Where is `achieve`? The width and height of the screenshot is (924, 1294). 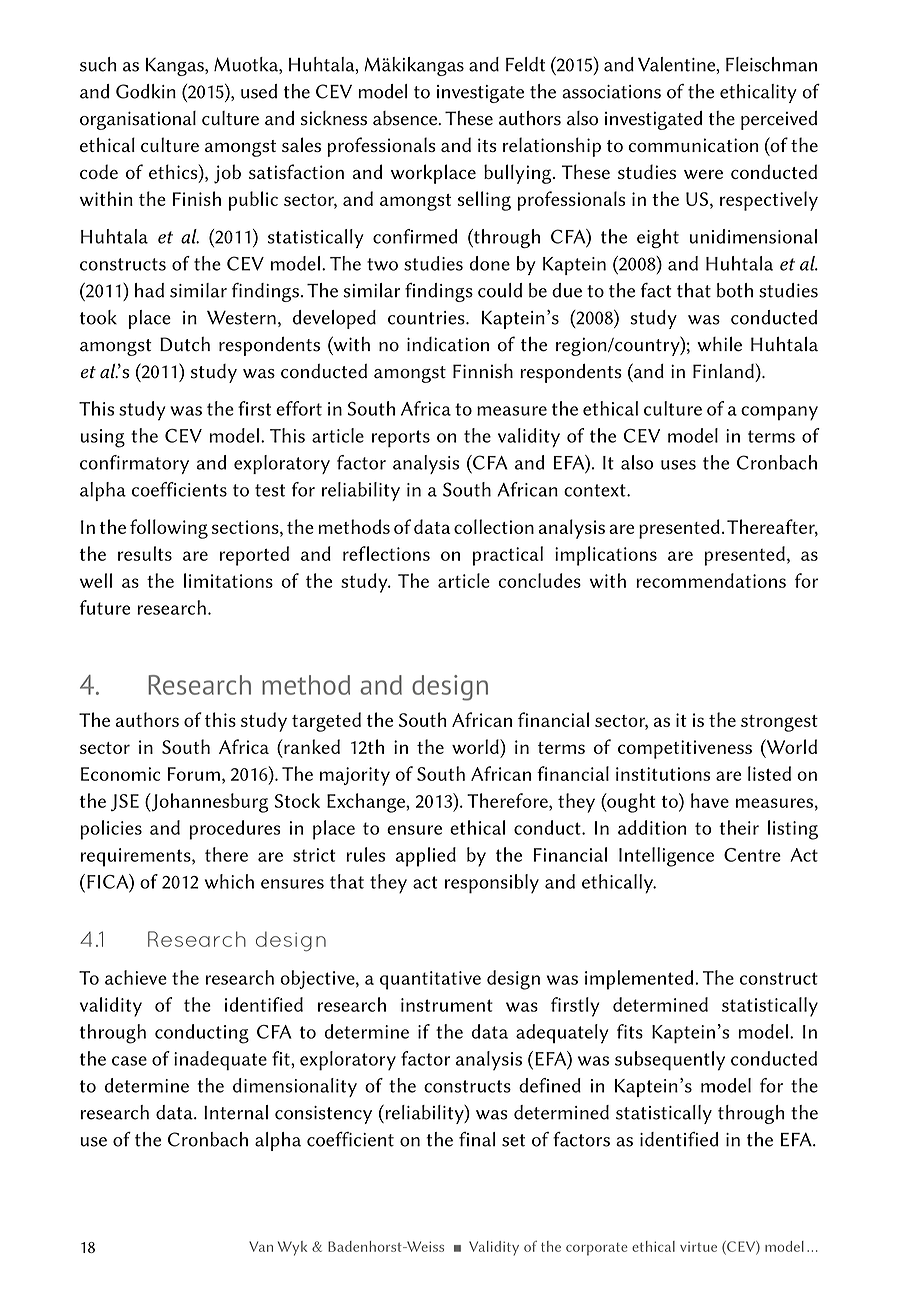 achieve is located at coordinates (136, 977).
